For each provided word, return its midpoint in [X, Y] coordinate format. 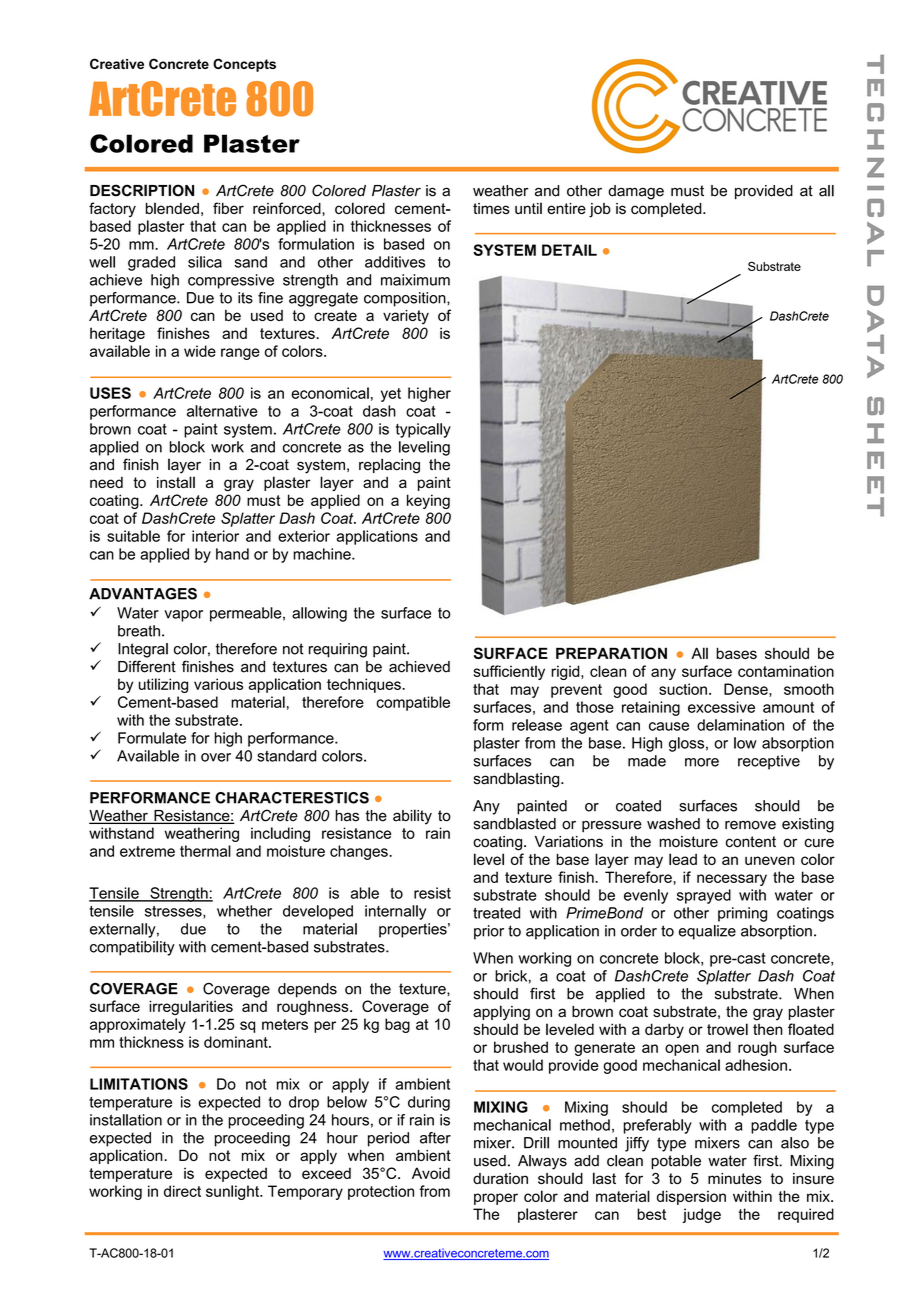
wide [200, 351]
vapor [183, 616]
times [491, 208]
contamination [786, 671]
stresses [174, 912]
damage [636, 192]
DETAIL [569, 250]
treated [496, 913]
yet [391, 395]
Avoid [431, 1173]
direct [182, 1191]
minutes [735, 1178]
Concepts [244, 65]
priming [742, 914]
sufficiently [509, 672]
